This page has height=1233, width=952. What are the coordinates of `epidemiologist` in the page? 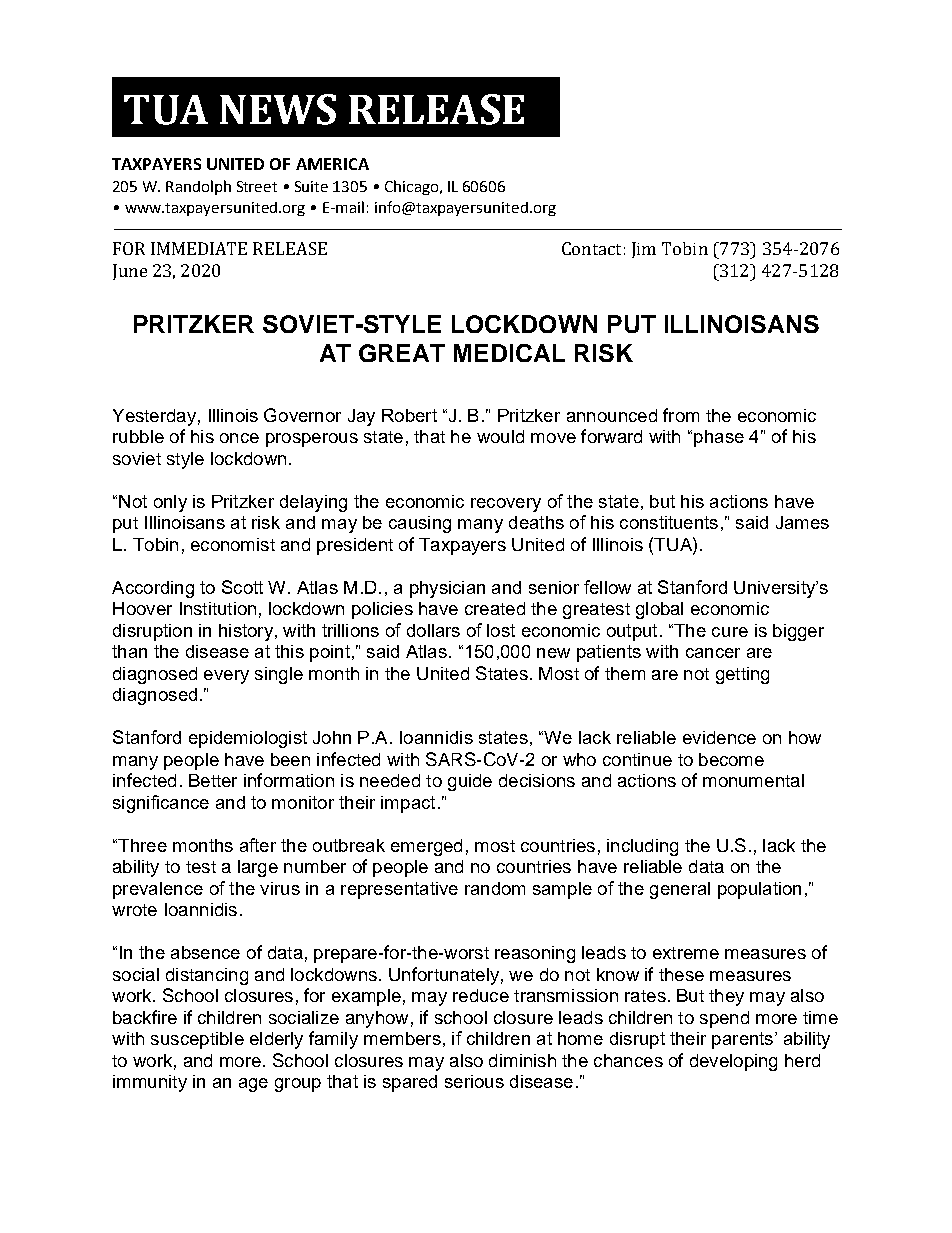 It's located at (248, 739).
